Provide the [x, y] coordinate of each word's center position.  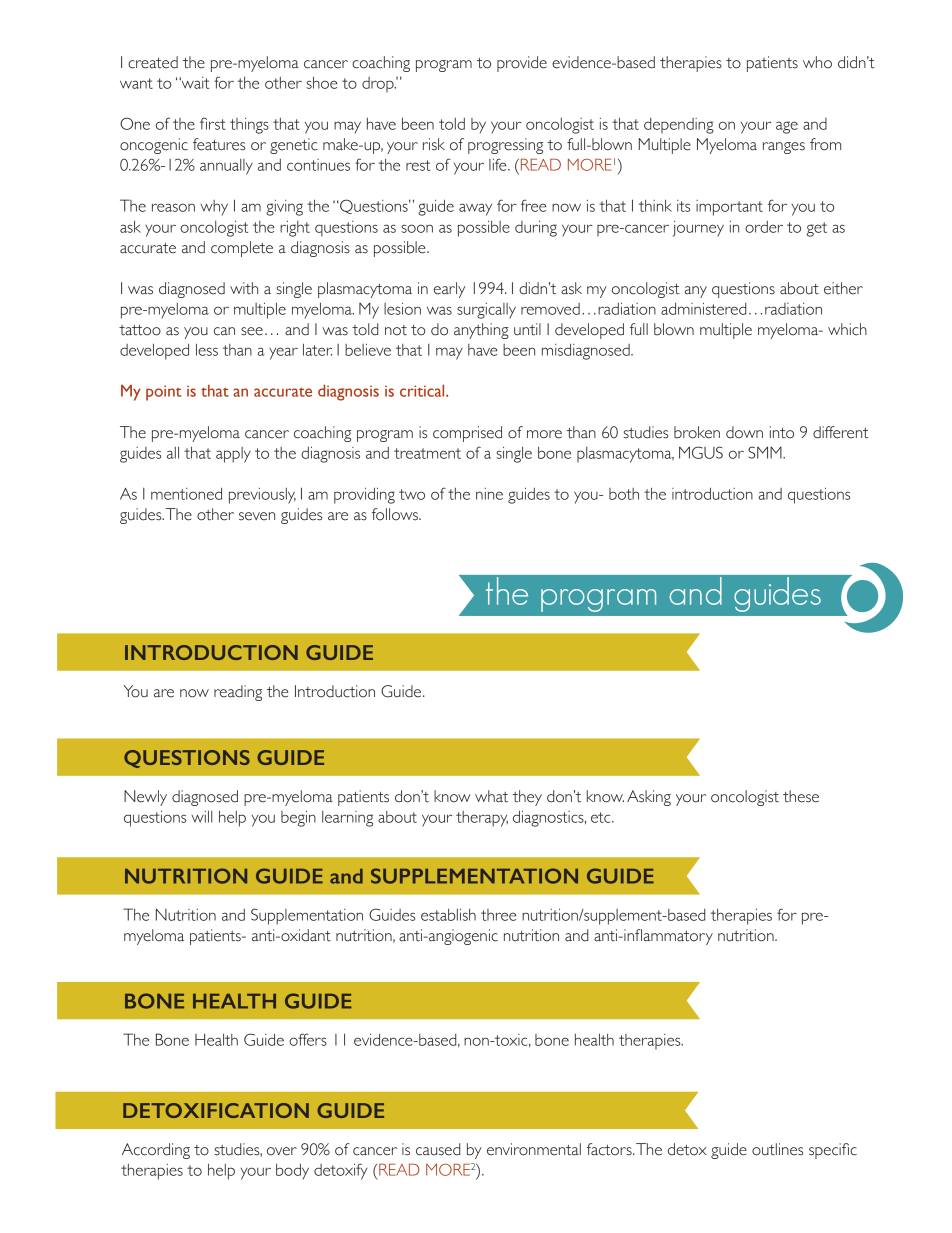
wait [194, 83]
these [801, 796]
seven [257, 516]
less [207, 349]
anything [481, 331]
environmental [534, 1149]
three [499, 915]
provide [522, 64]
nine [489, 494]
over [282, 1151]
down [744, 432]
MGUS [701, 452]
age [787, 127]
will [202, 816]
